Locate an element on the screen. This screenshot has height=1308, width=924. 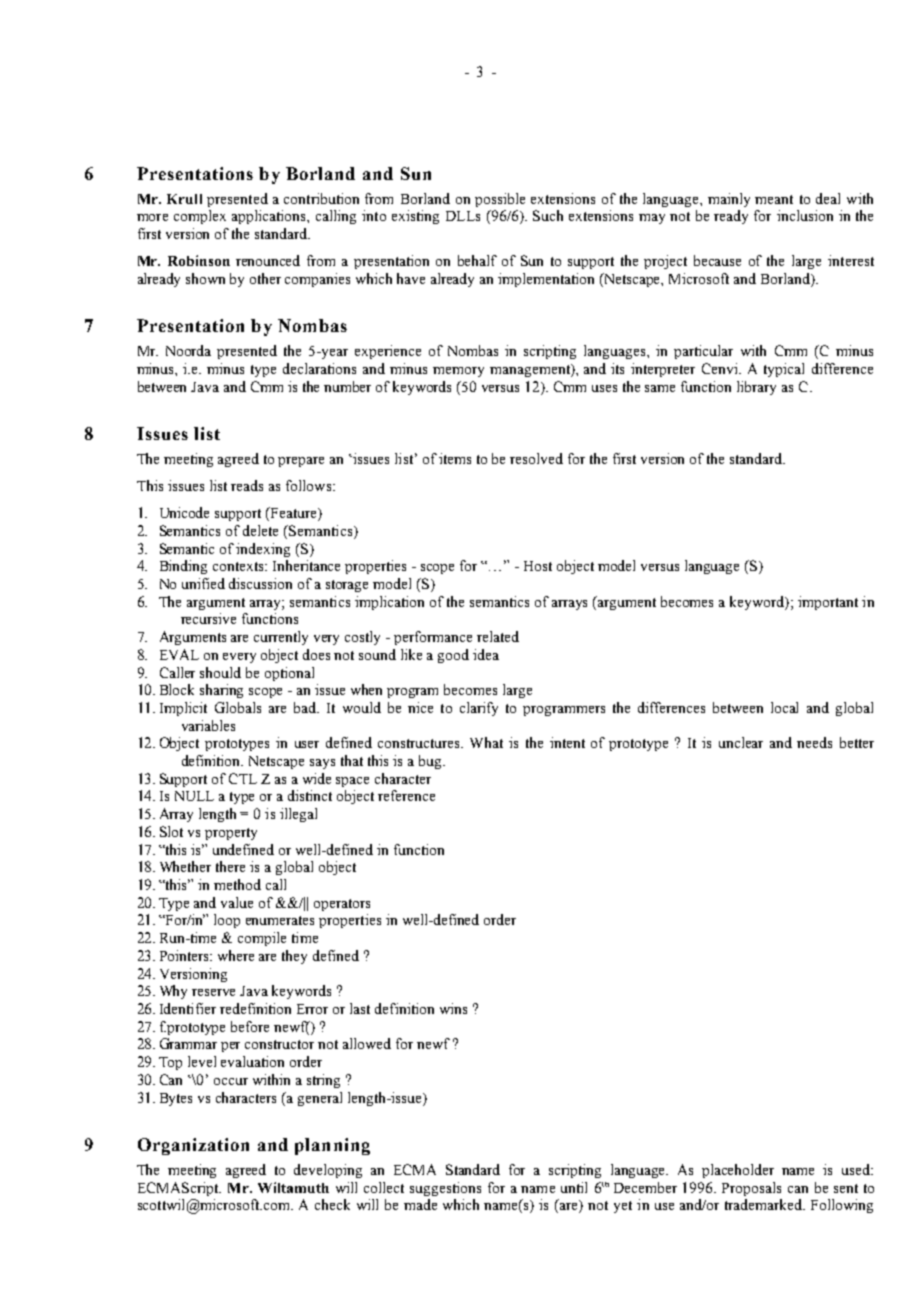
inclusion is located at coordinates (805, 215).
